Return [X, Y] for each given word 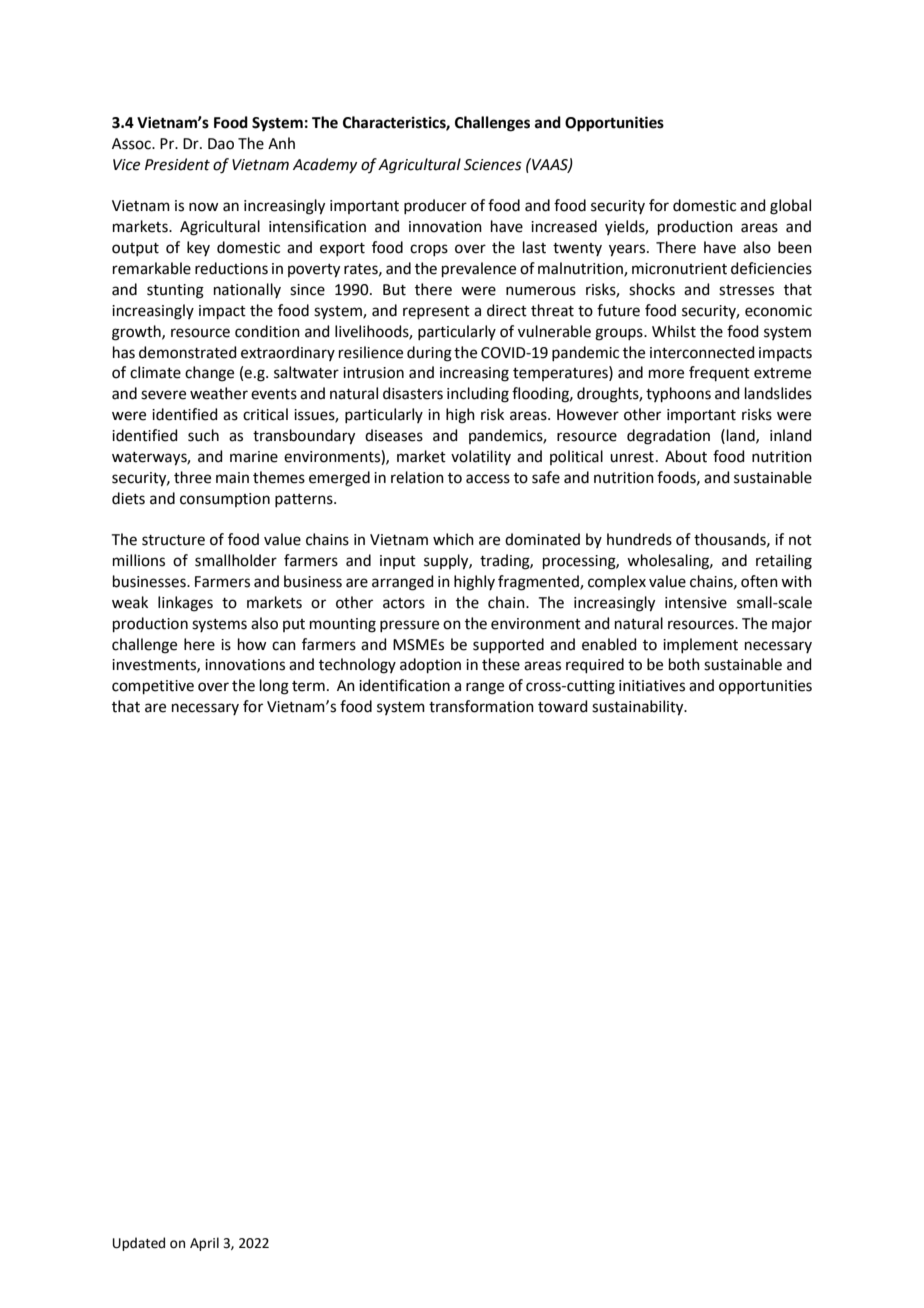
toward [563, 706]
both [684, 664]
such [203, 435]
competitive [153, 687]
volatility [481, 457]
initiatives [652, 686]
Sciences [493, 165]
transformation [481, 706]
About [686, 456]
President [177, 164]
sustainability [639, 708]
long [274, 687]
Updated [139, 1244]
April [204, 1244]
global [790, 207]
